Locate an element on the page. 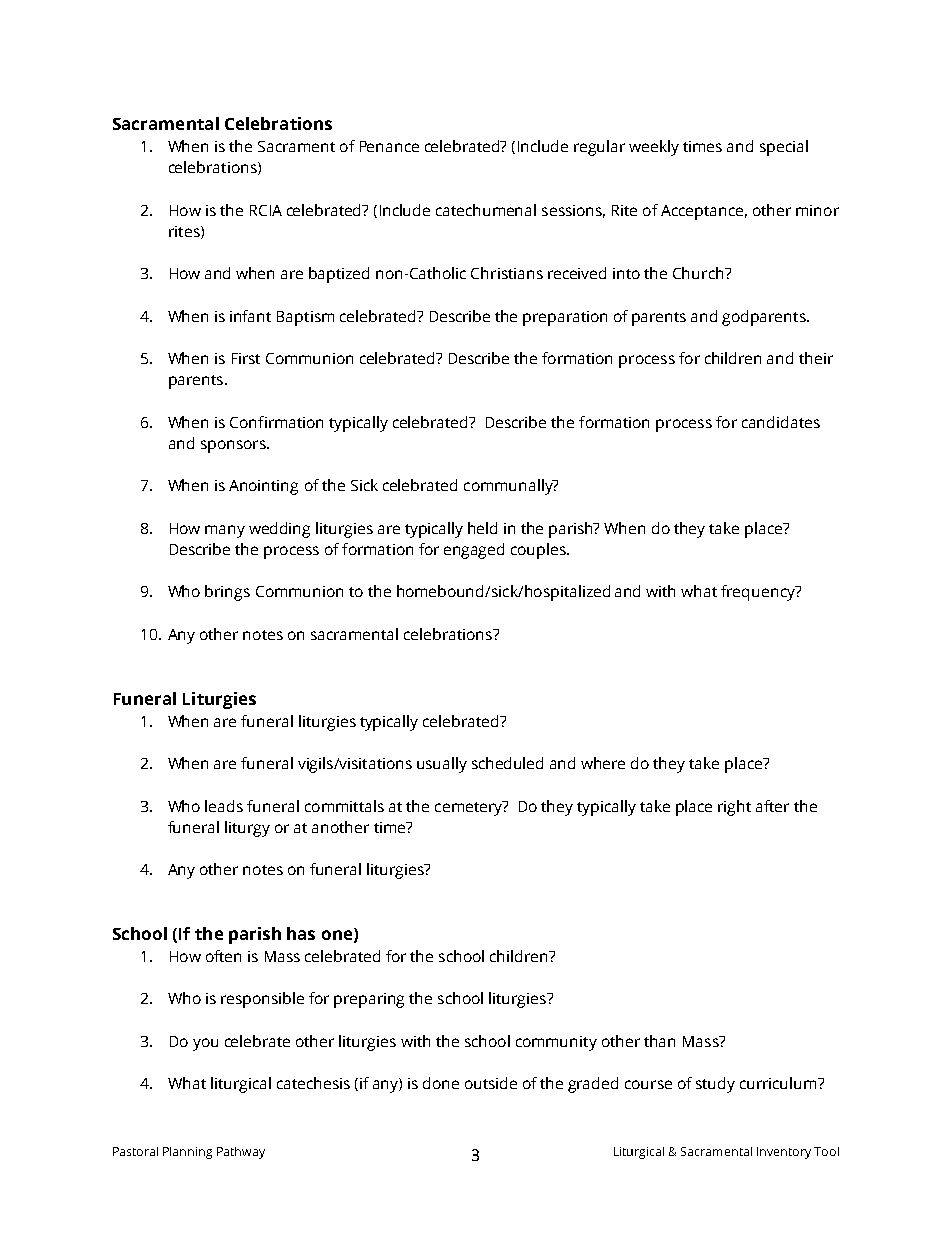  Pathway is located at coordinates (241, 1153).
